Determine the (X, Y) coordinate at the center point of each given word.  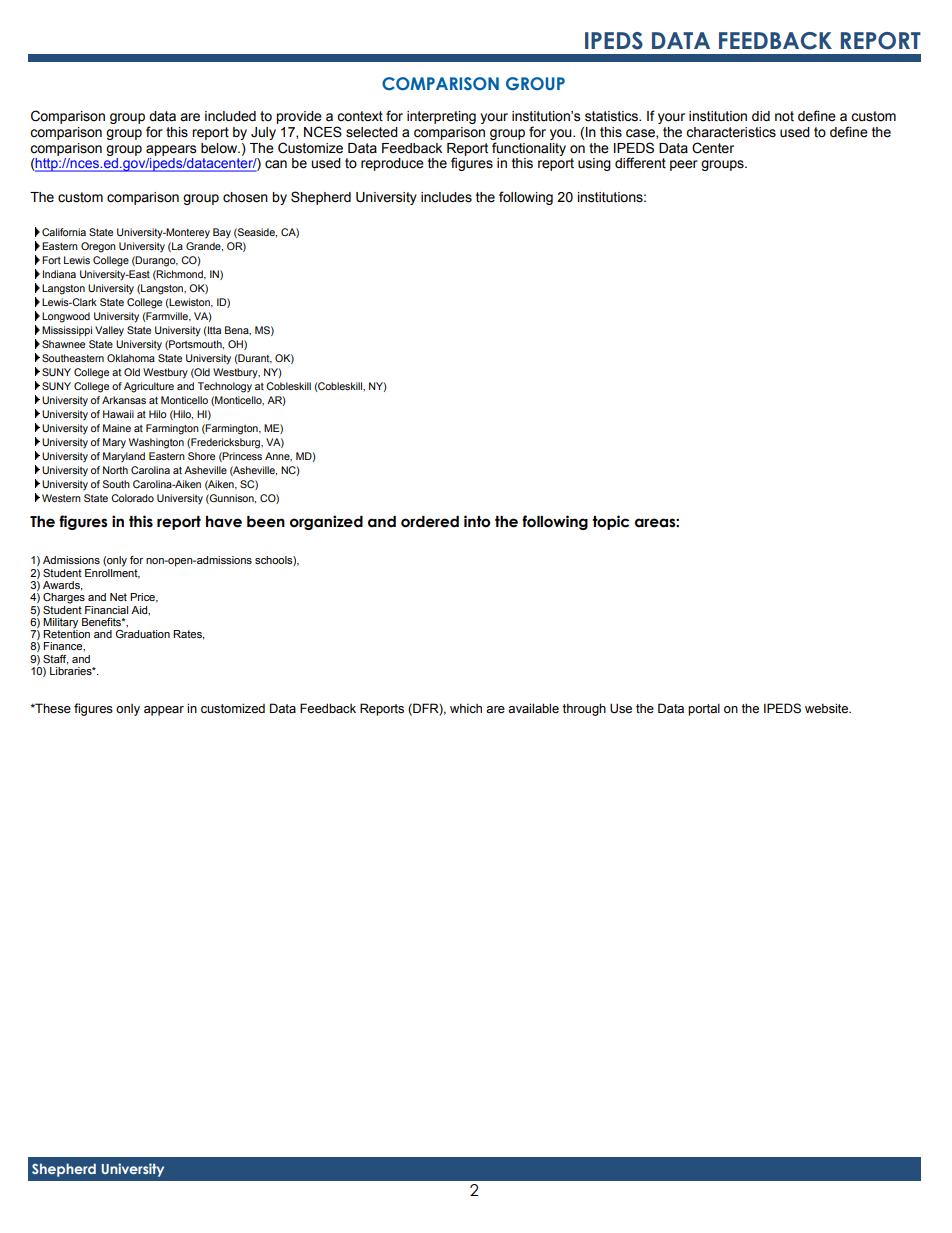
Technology (225, 387)
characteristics (731, 132)
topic (610, 522)
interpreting (441, 117)
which (466, 708)
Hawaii (118, 414)
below (220, 148)
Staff (56, 660)
